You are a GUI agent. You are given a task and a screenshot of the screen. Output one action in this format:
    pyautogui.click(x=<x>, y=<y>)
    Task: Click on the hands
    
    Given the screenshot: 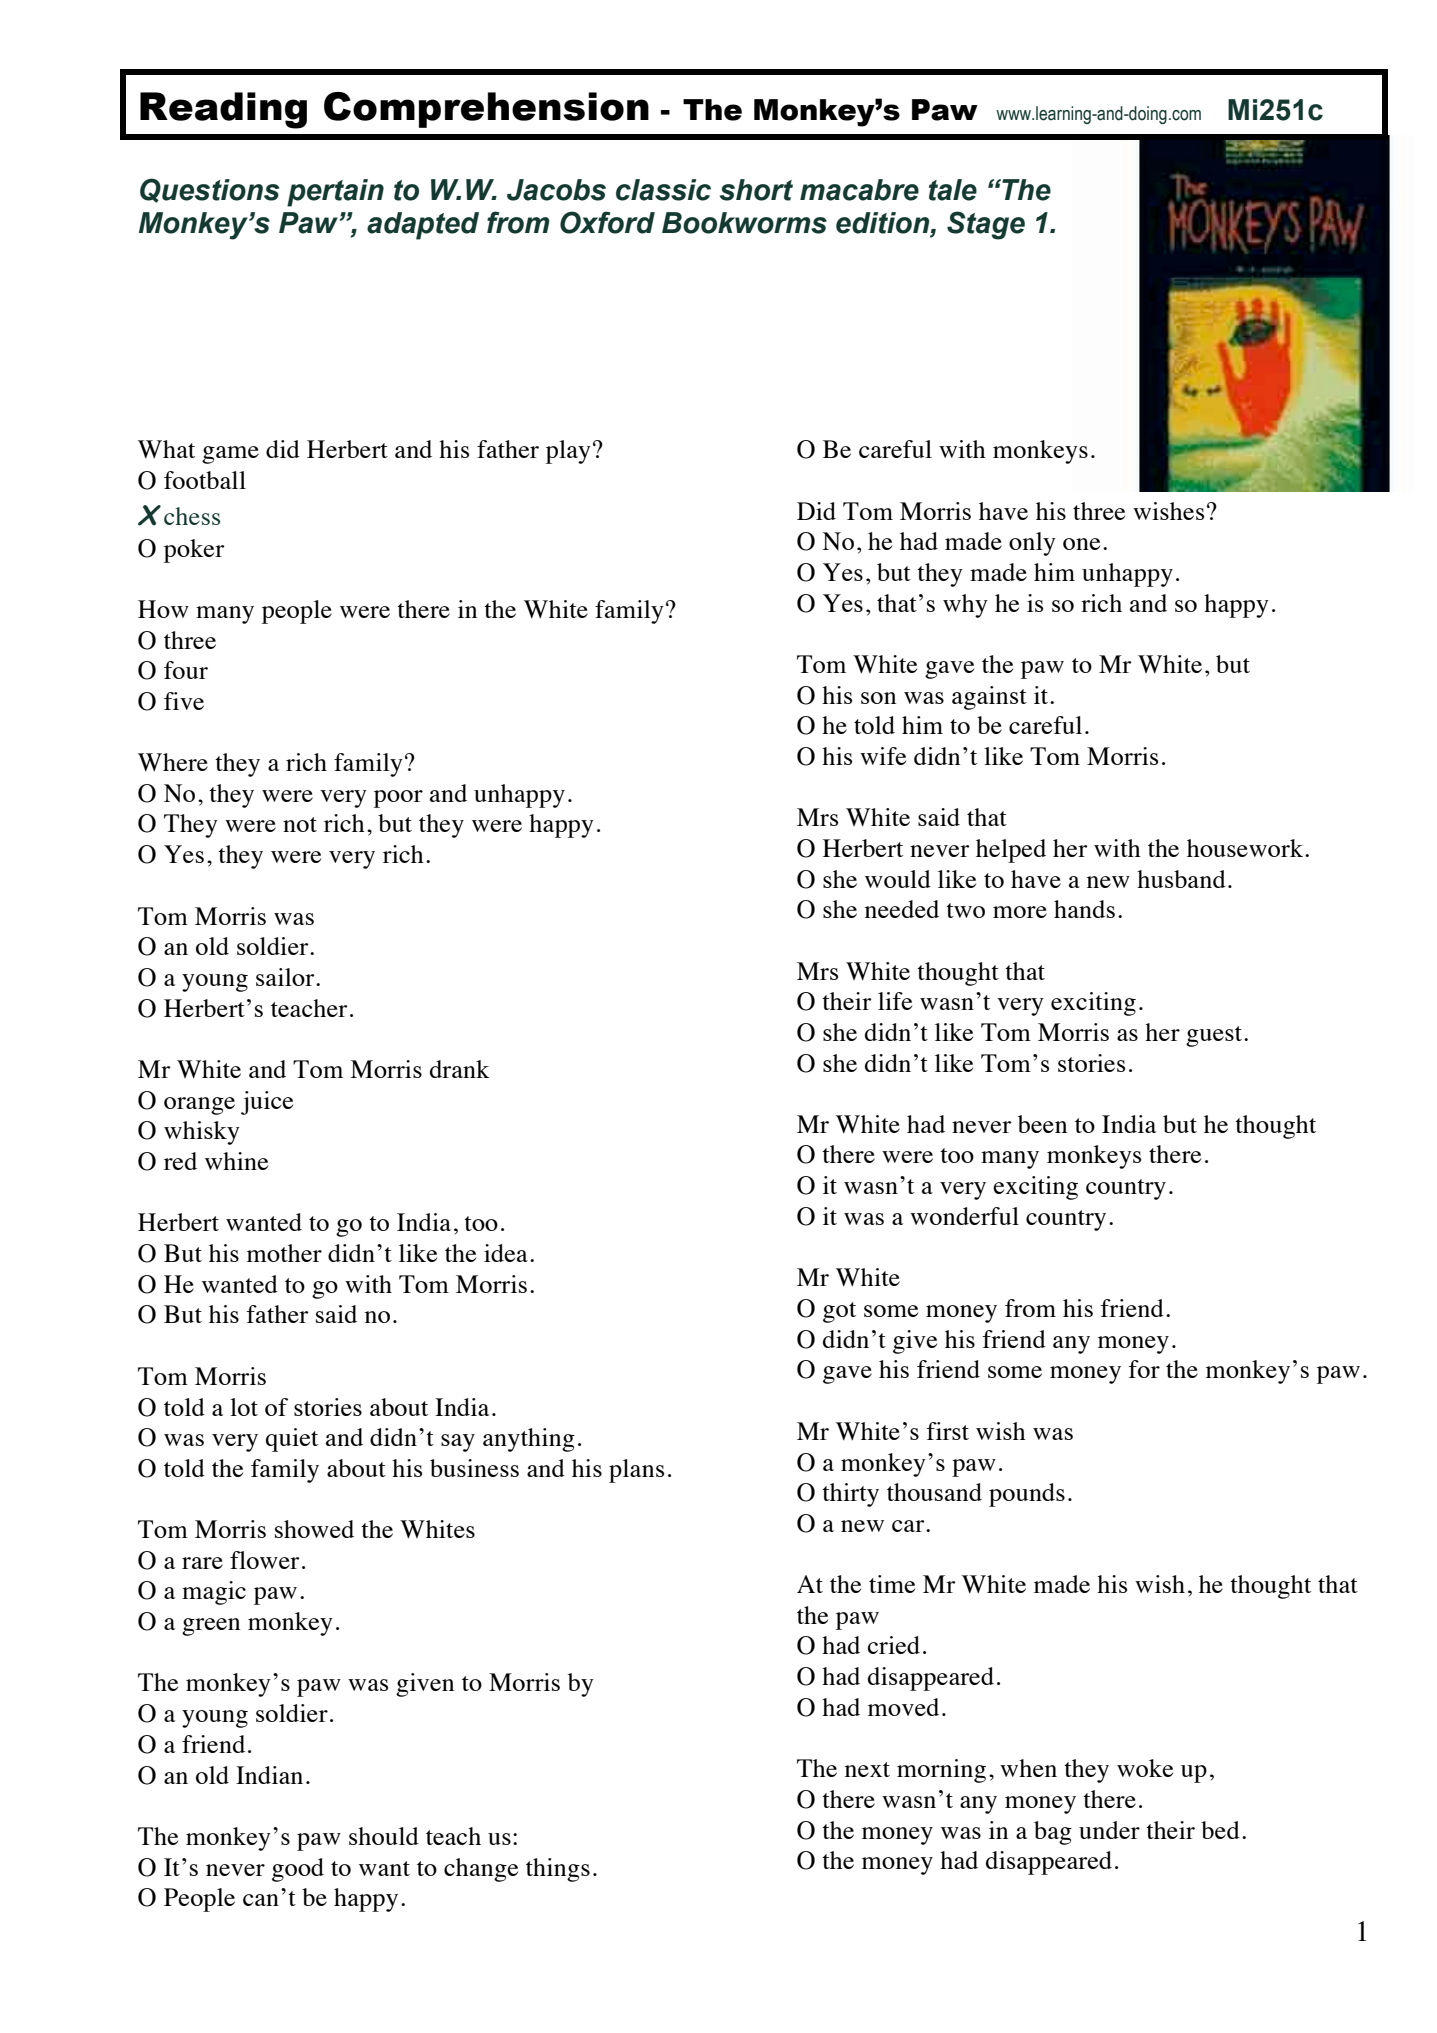 What is the action you would take?
    pyautogui.click(x=1084, y=909)
